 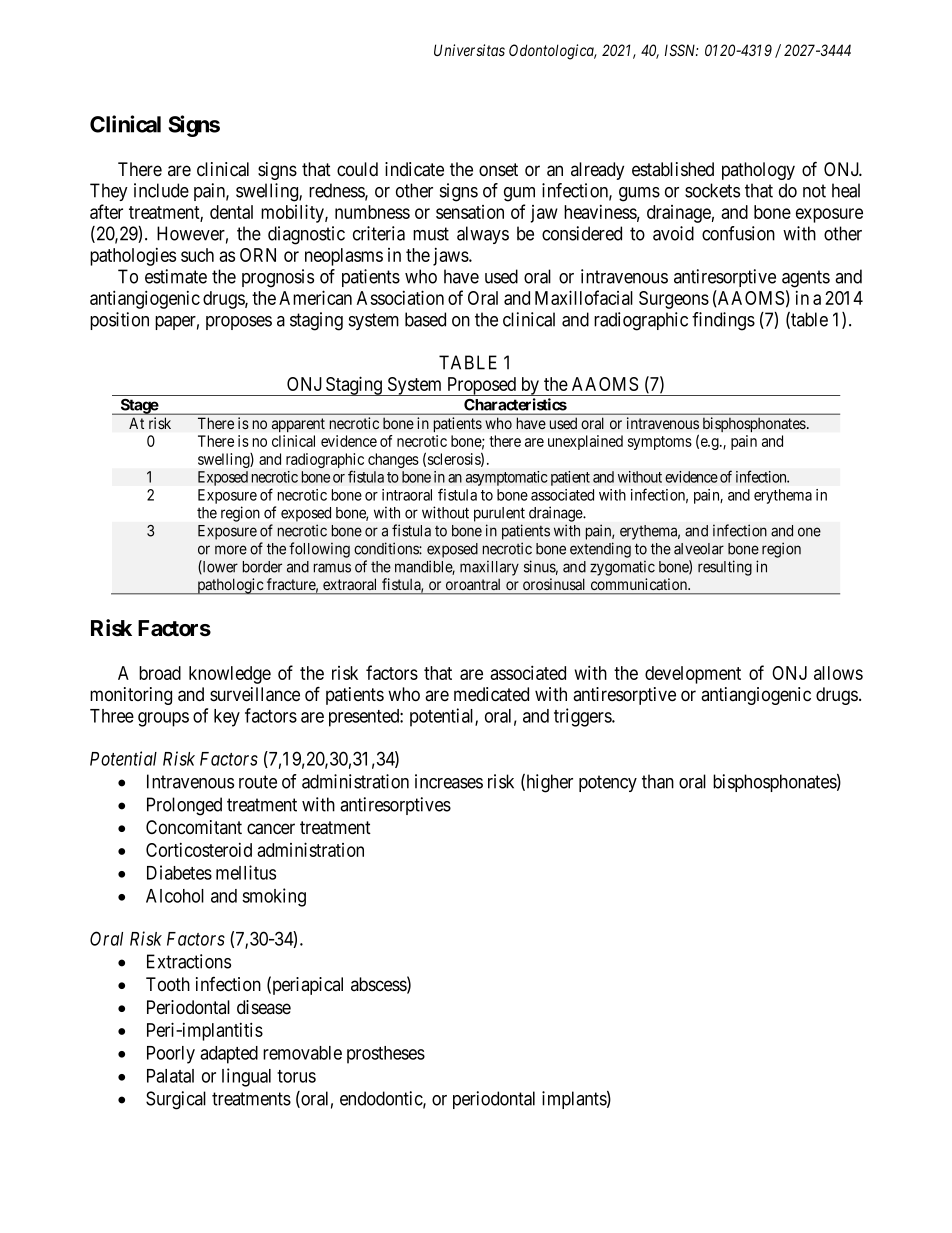 What do you see at coordinates (170, 1076) in the screenshot?
I see `Palatal` at bounding box center [170, 1076].
